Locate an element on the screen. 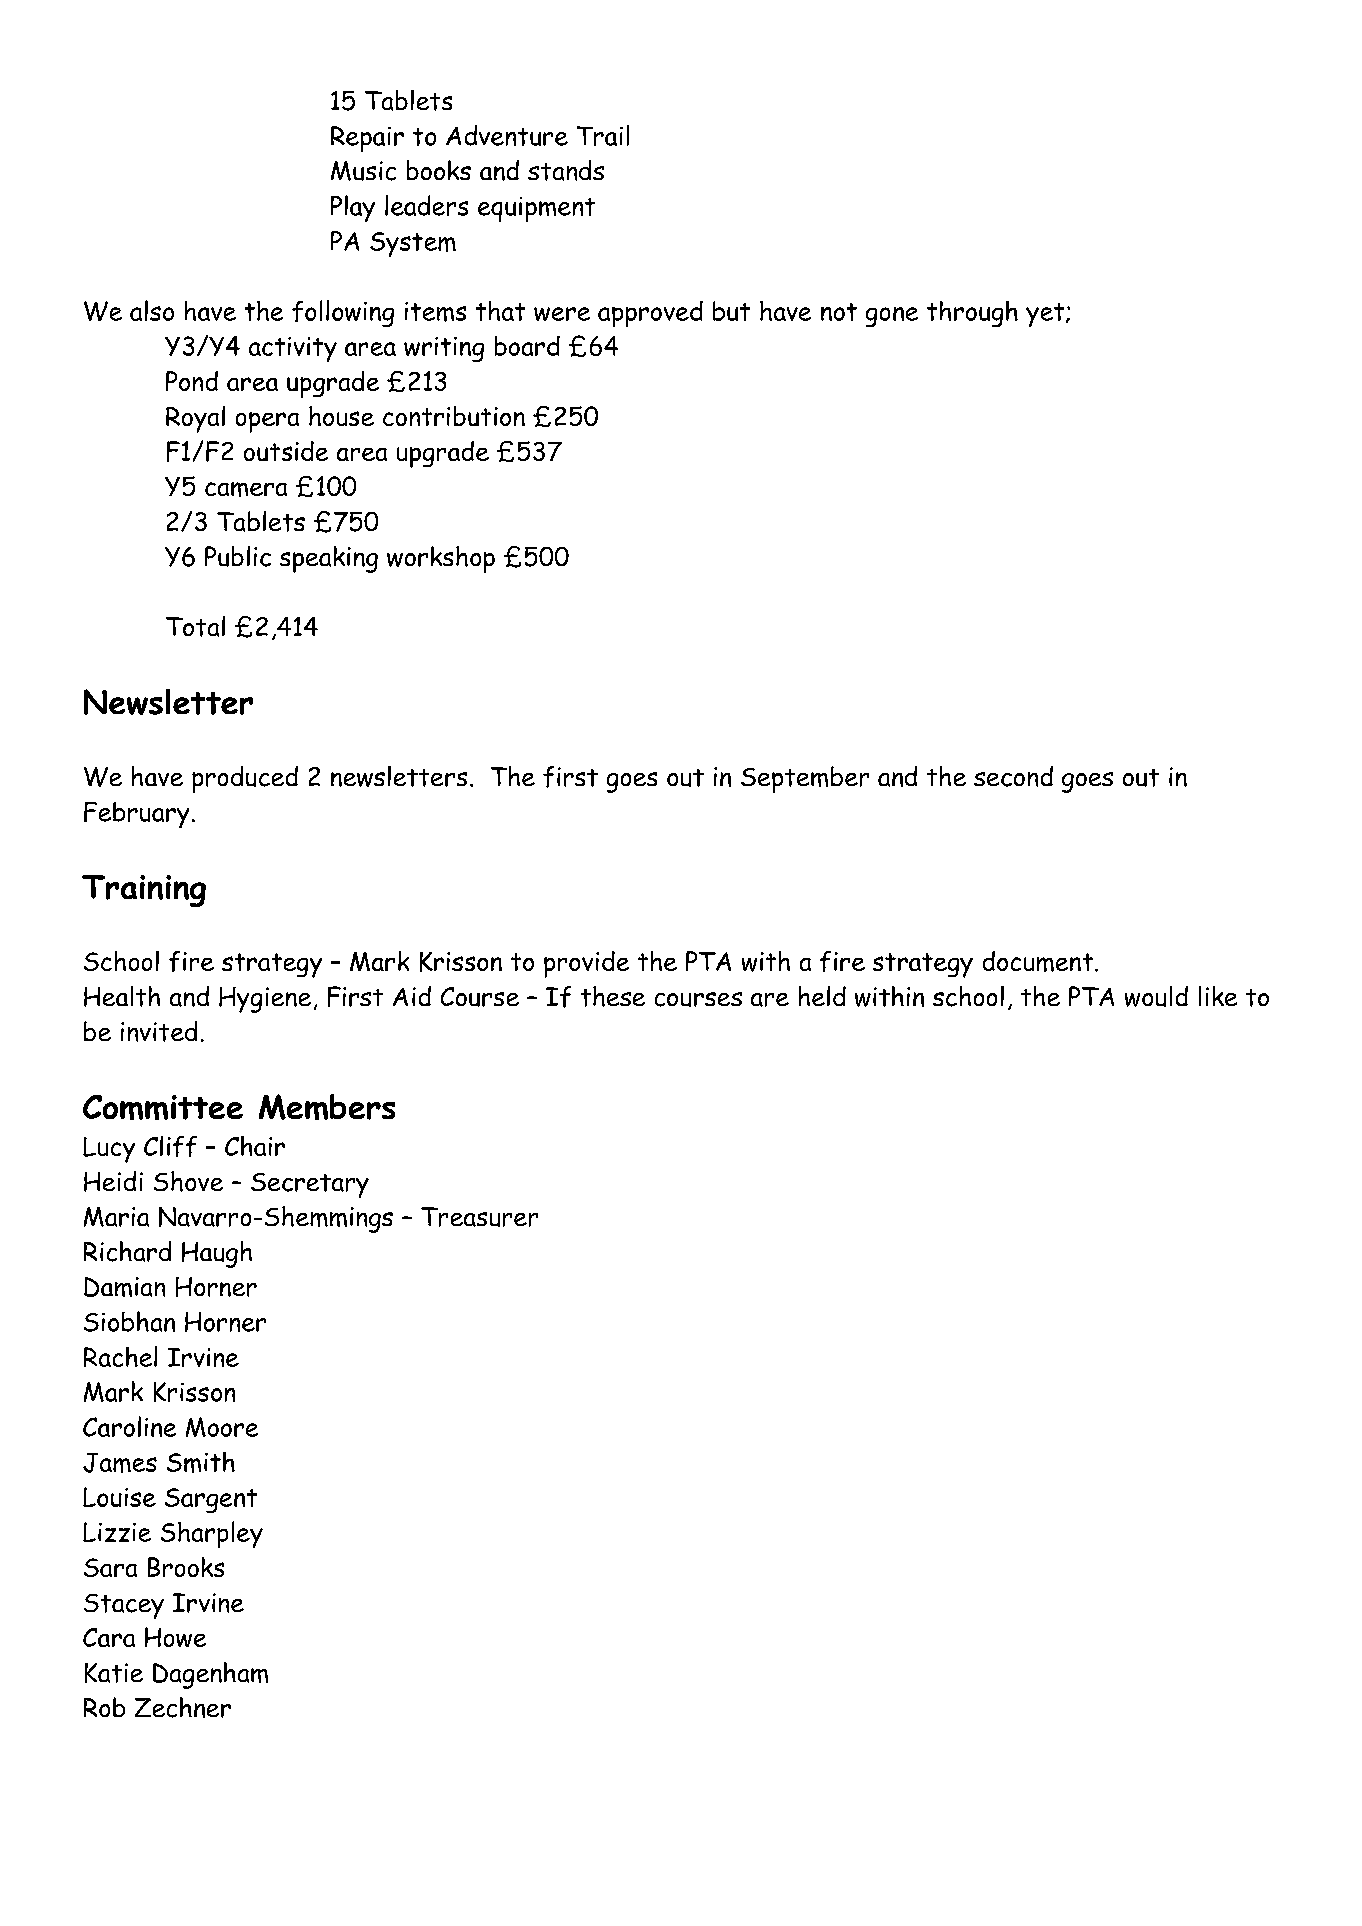 The image size is (1362, 1926). yet is located at coordinates (1046, 315).
